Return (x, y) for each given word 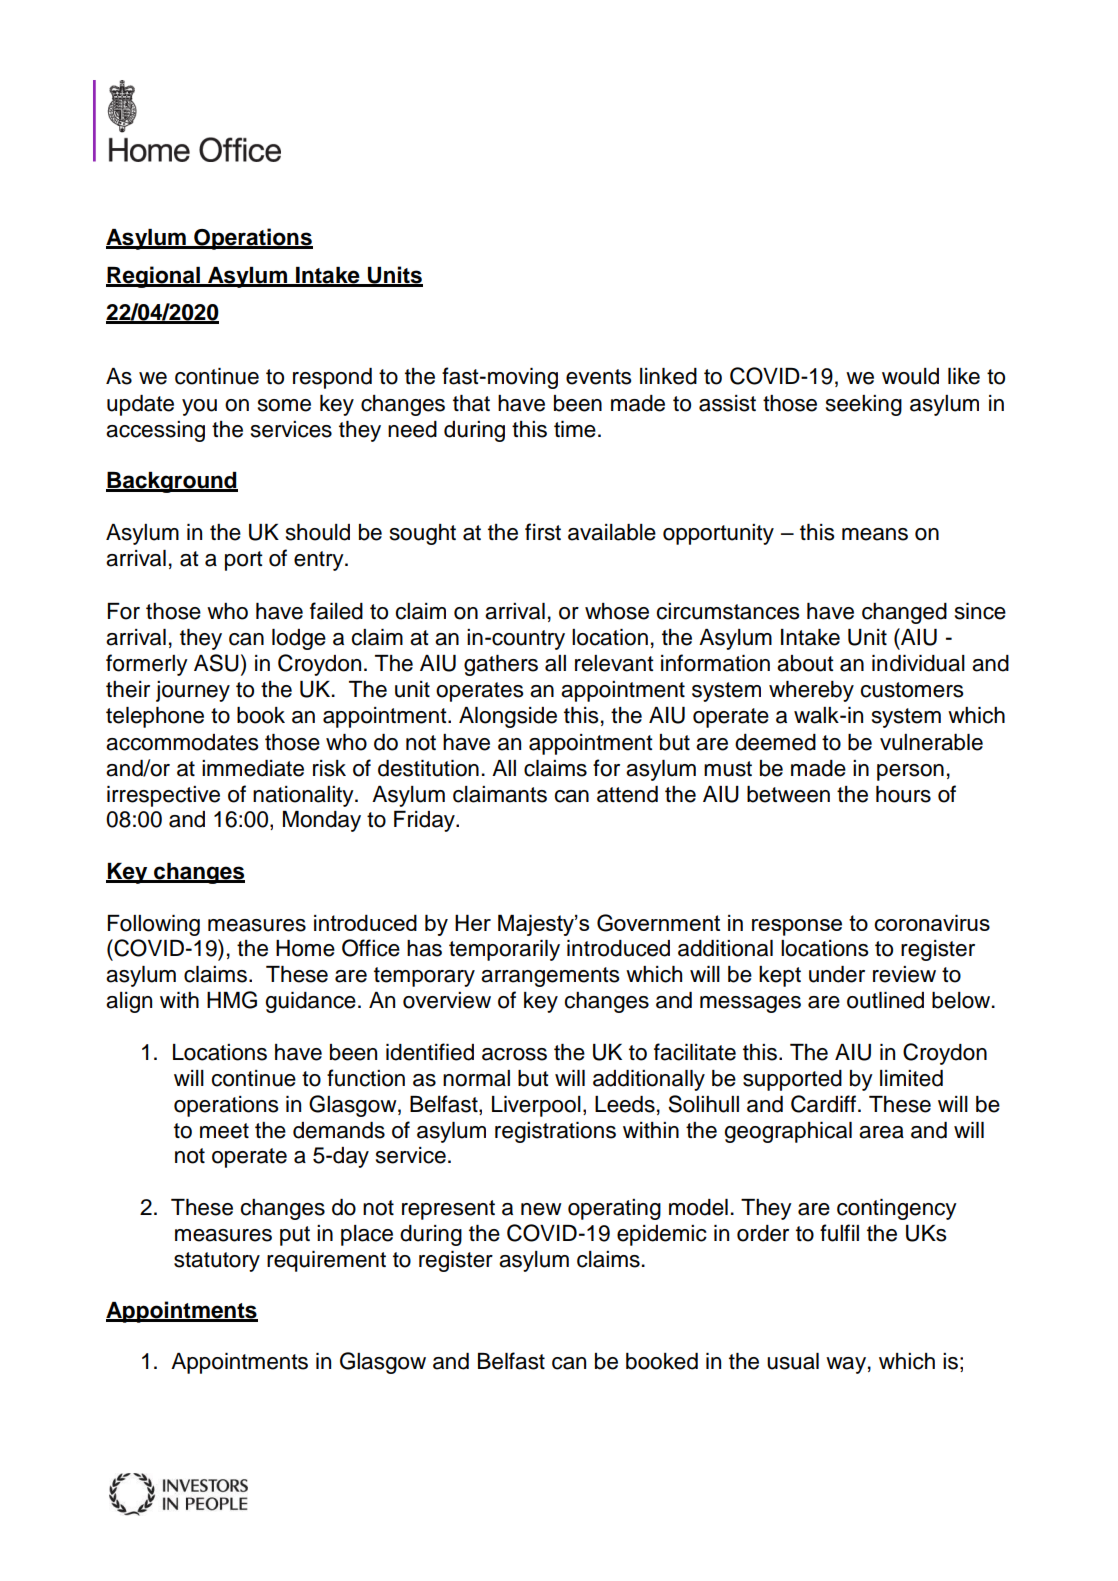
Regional (154, 277)
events (599, 377)
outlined (885, 1000)
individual (918, 663)
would (910, 376)
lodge (299, 639)
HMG (232, 1000)
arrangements (550, 977)
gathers (501, 665)
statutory (217, 1262)
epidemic (662, 1235)
